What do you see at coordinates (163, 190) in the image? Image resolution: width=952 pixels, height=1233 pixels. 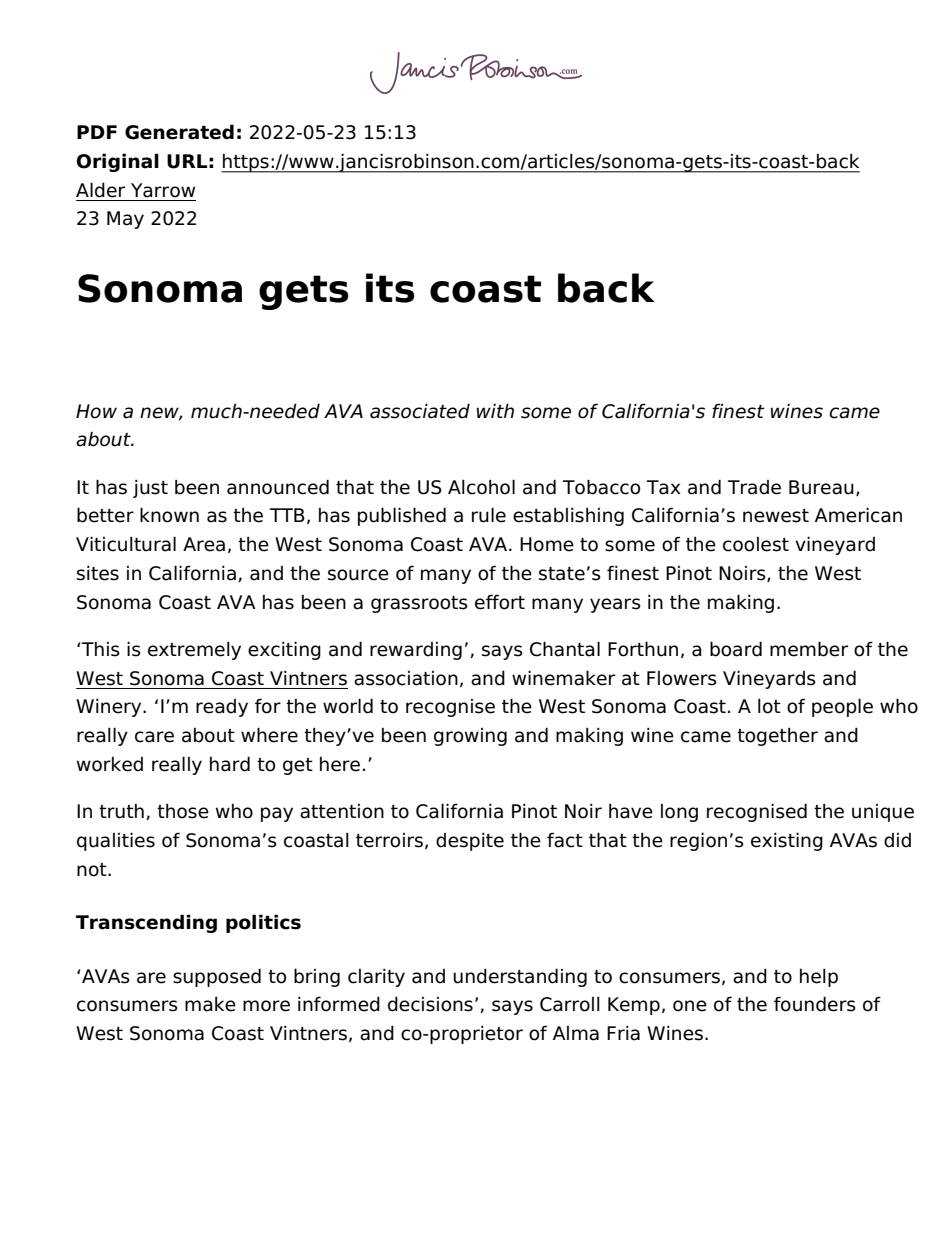 I see `Yarrow` at bounding box center [163, 190].
